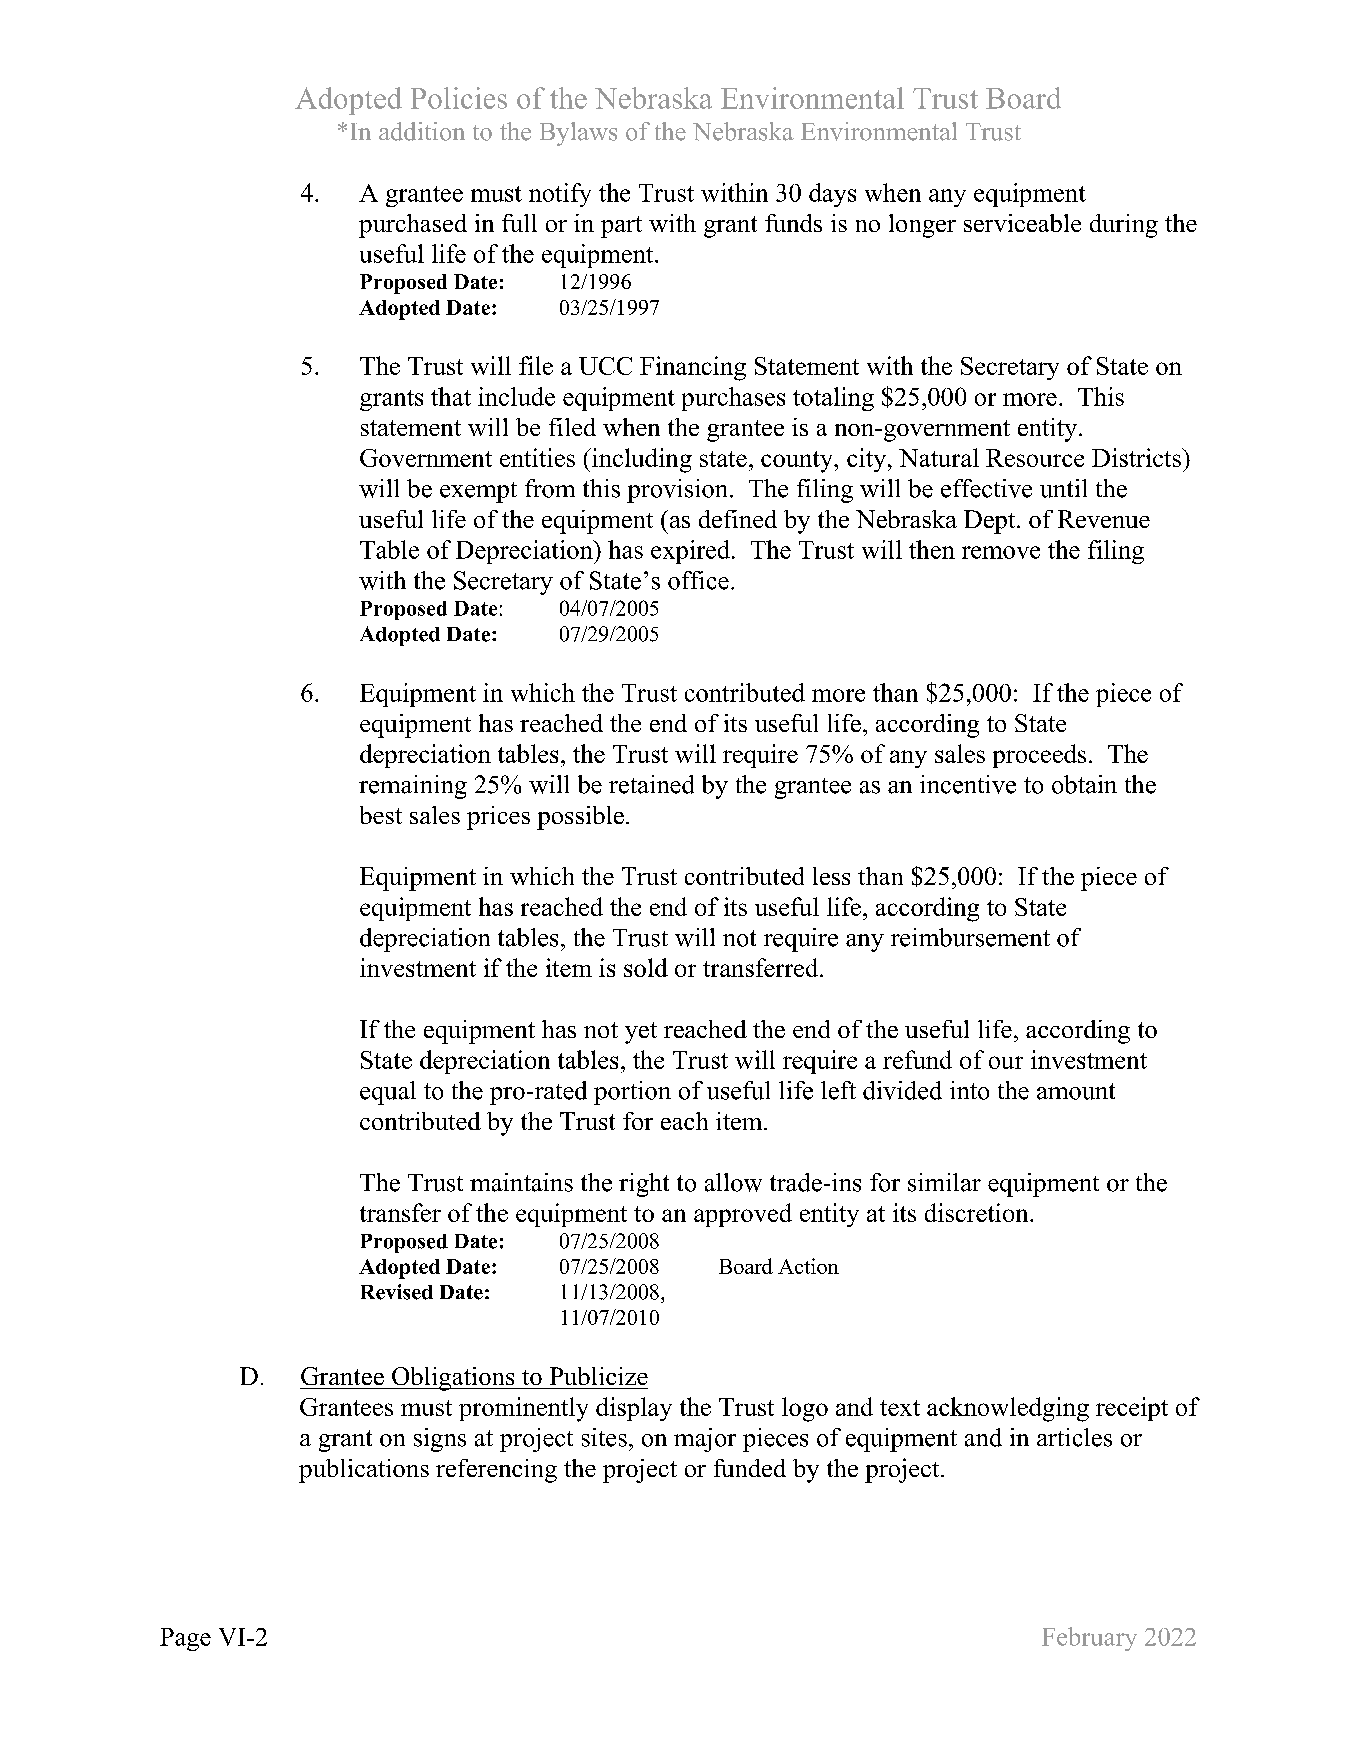 This page has height=1757, width=1357. Describe the element at coordinates (750, 1468) in the page. I see `funded` at that location.
